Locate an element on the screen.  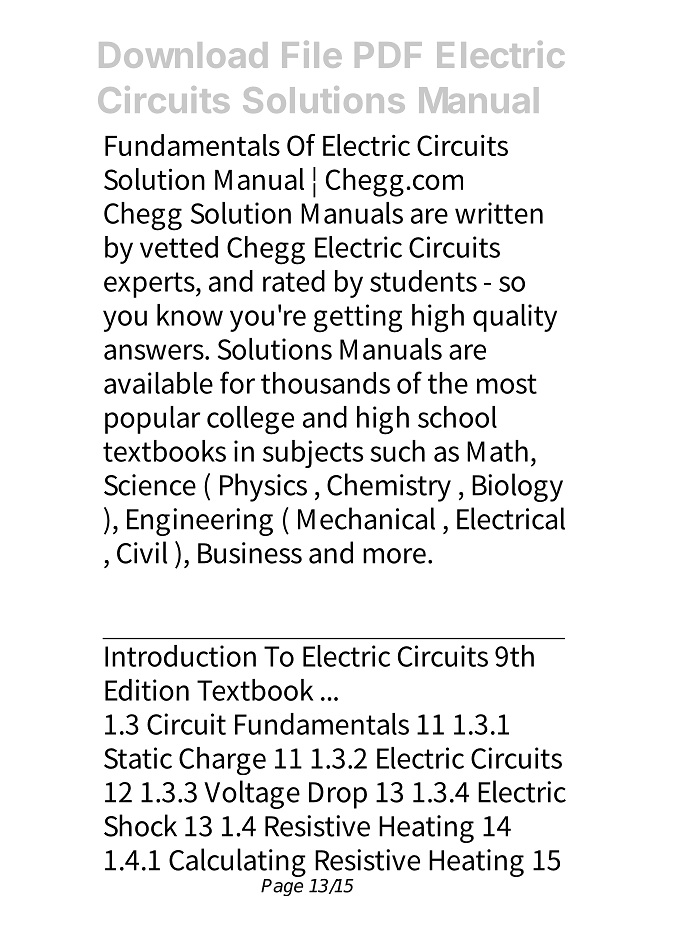
Download is located at coordinates (183, 55).
